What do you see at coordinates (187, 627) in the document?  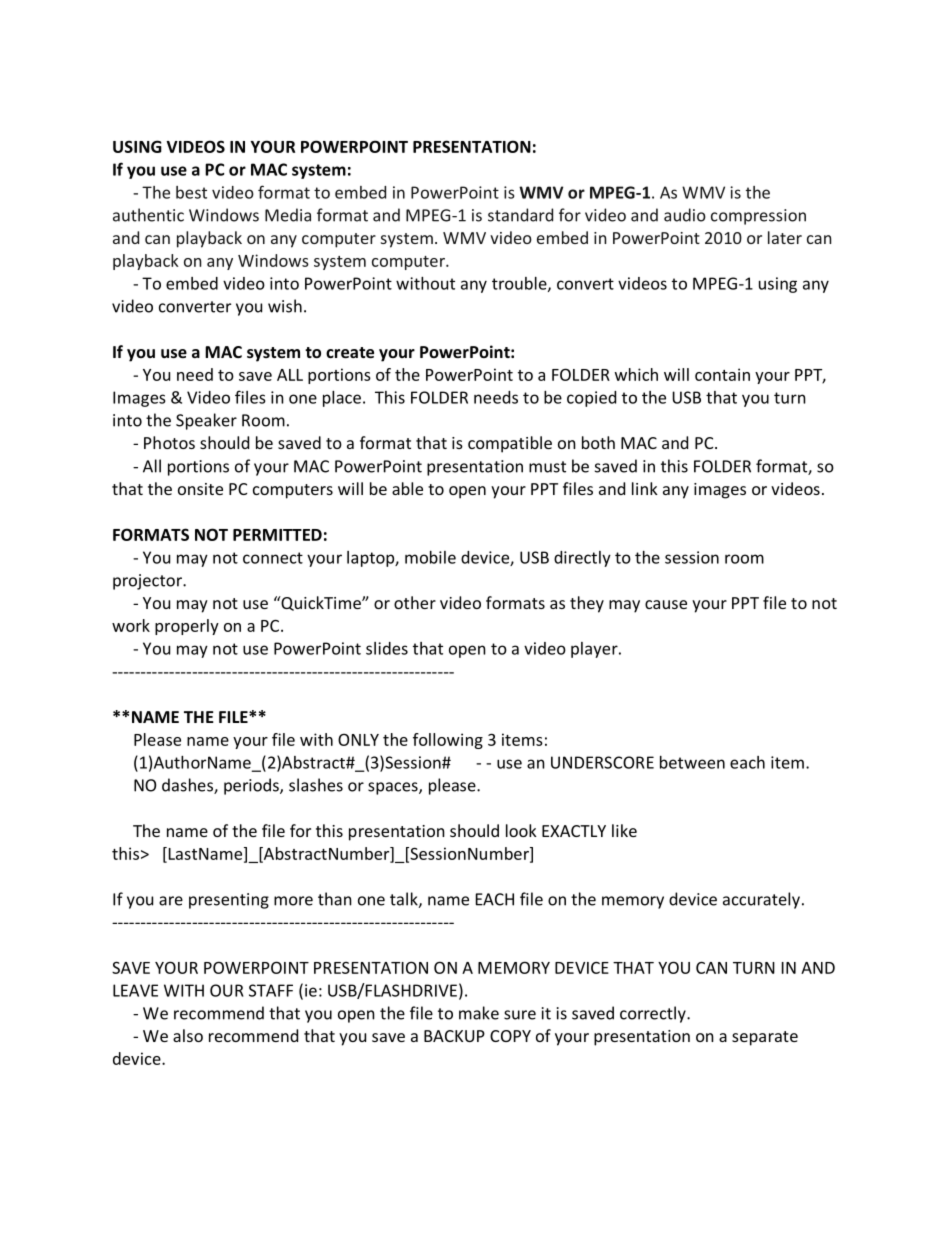 I see `properly` at bounding box center [187, 627].
